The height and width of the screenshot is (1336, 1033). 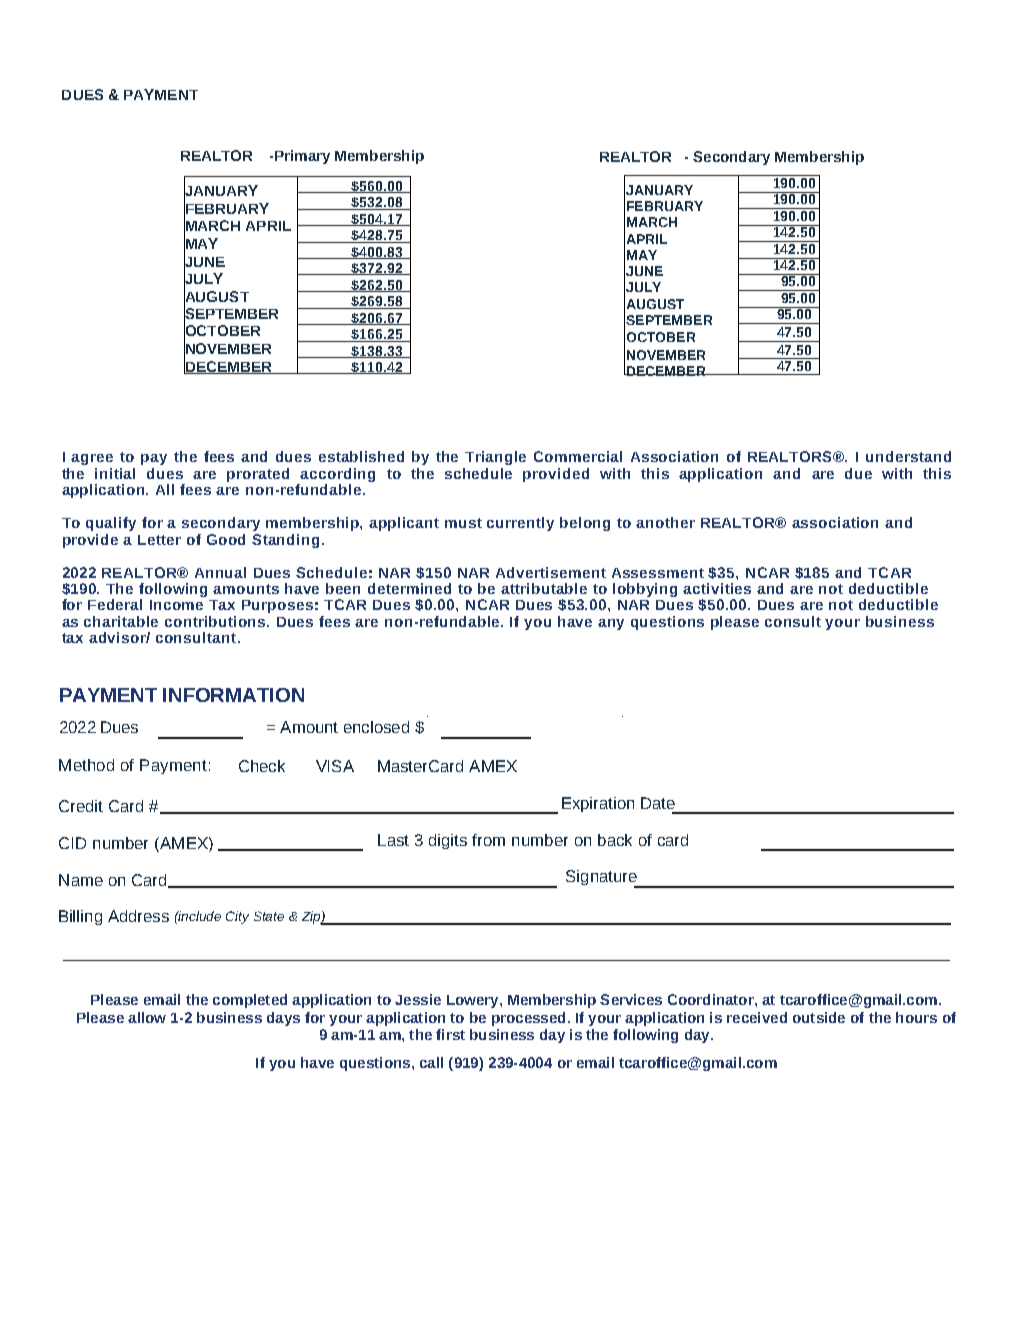 What do you see at coordinates (115, 473) in the screenshot?
I see `initial` at bounding box center [115, 473].
